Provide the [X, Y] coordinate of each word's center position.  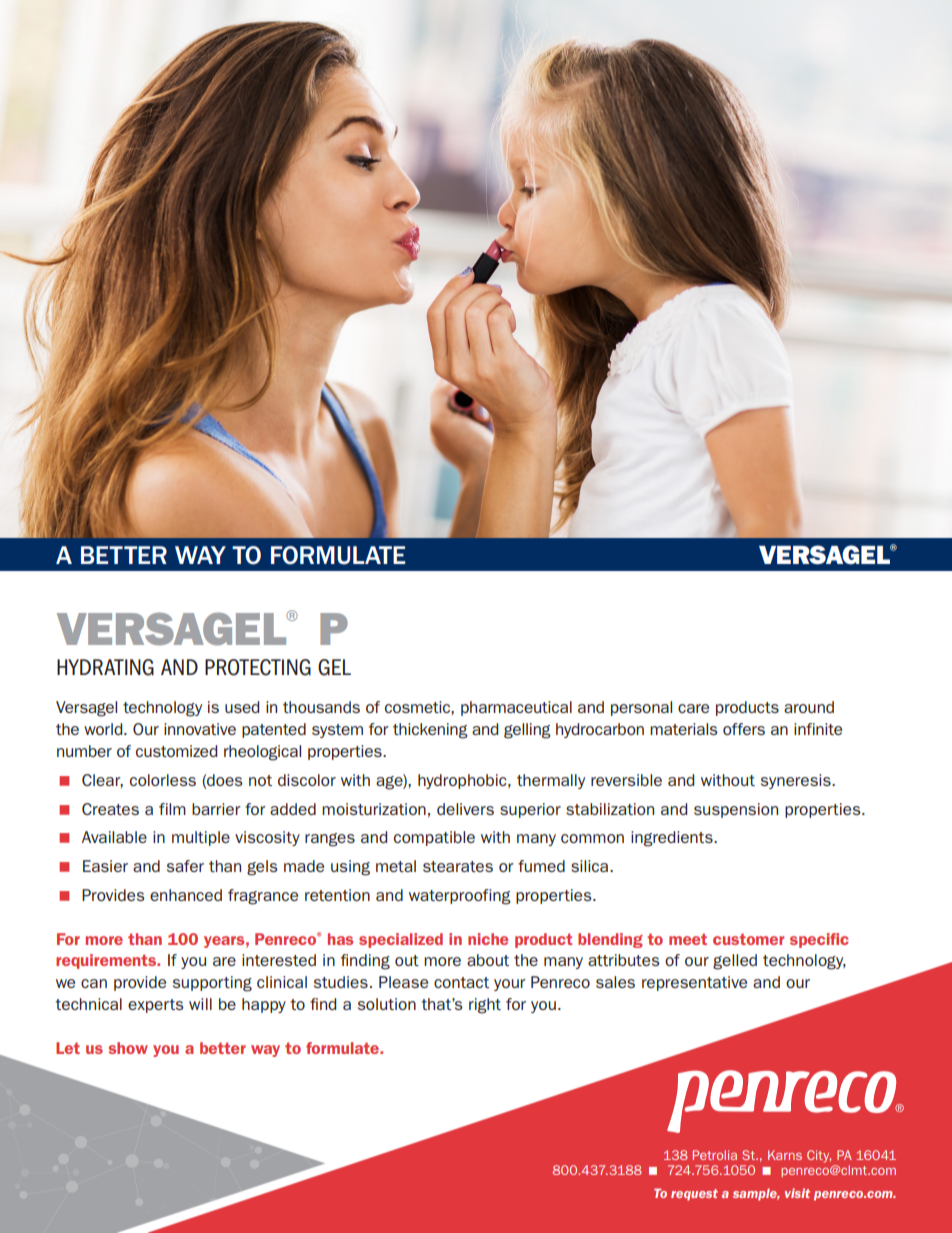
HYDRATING [105, 667]
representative [694, 983]
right [485, 1006]
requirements [107, 961]
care [693, 708]
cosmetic [418, 707]
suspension [736, 810]
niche [488, 939]
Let [68, 1048]
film [172, 809]
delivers [465, 809]
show [128, 1048]
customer [748, 939]
